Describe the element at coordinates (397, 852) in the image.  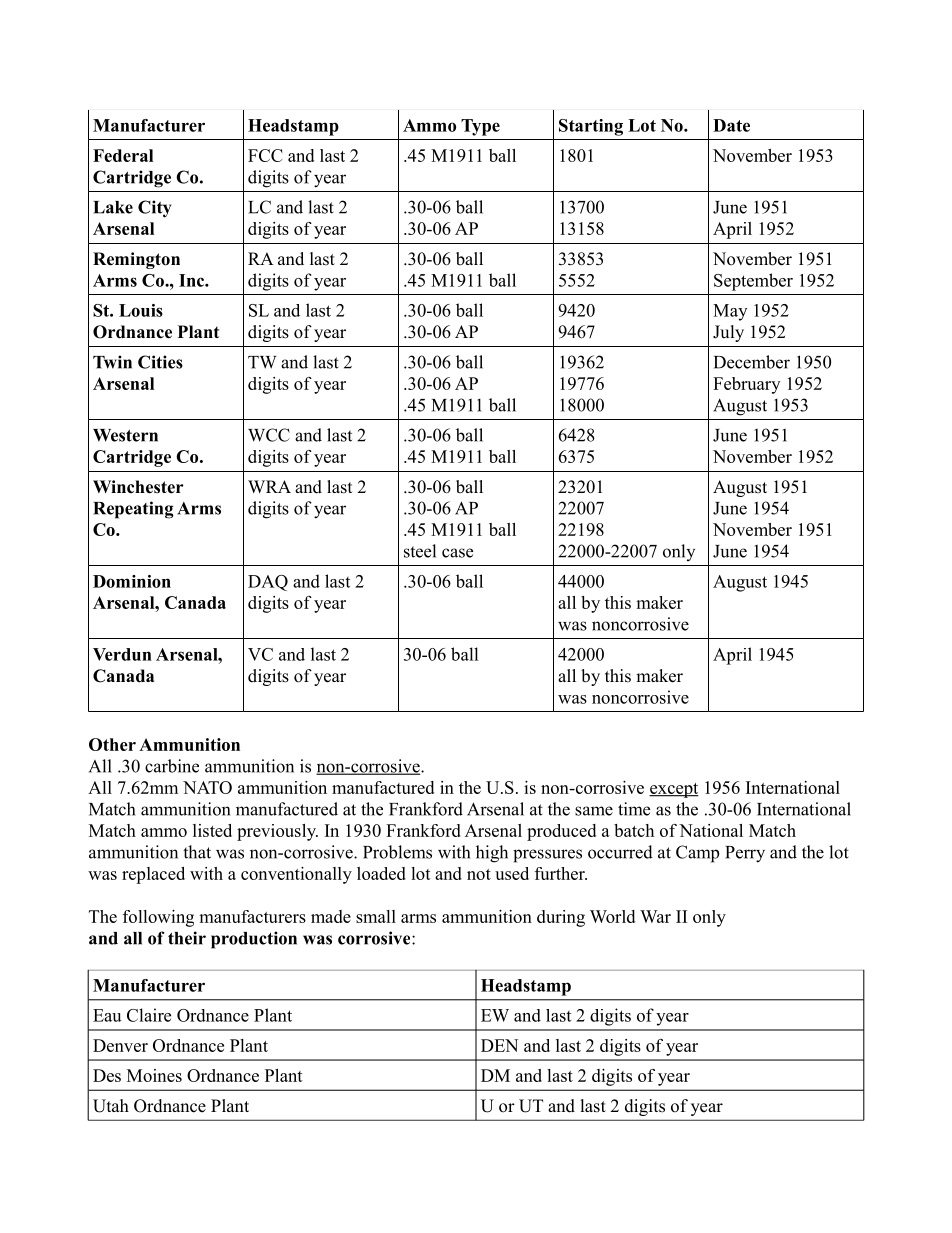
I see `Problems` at that location.
